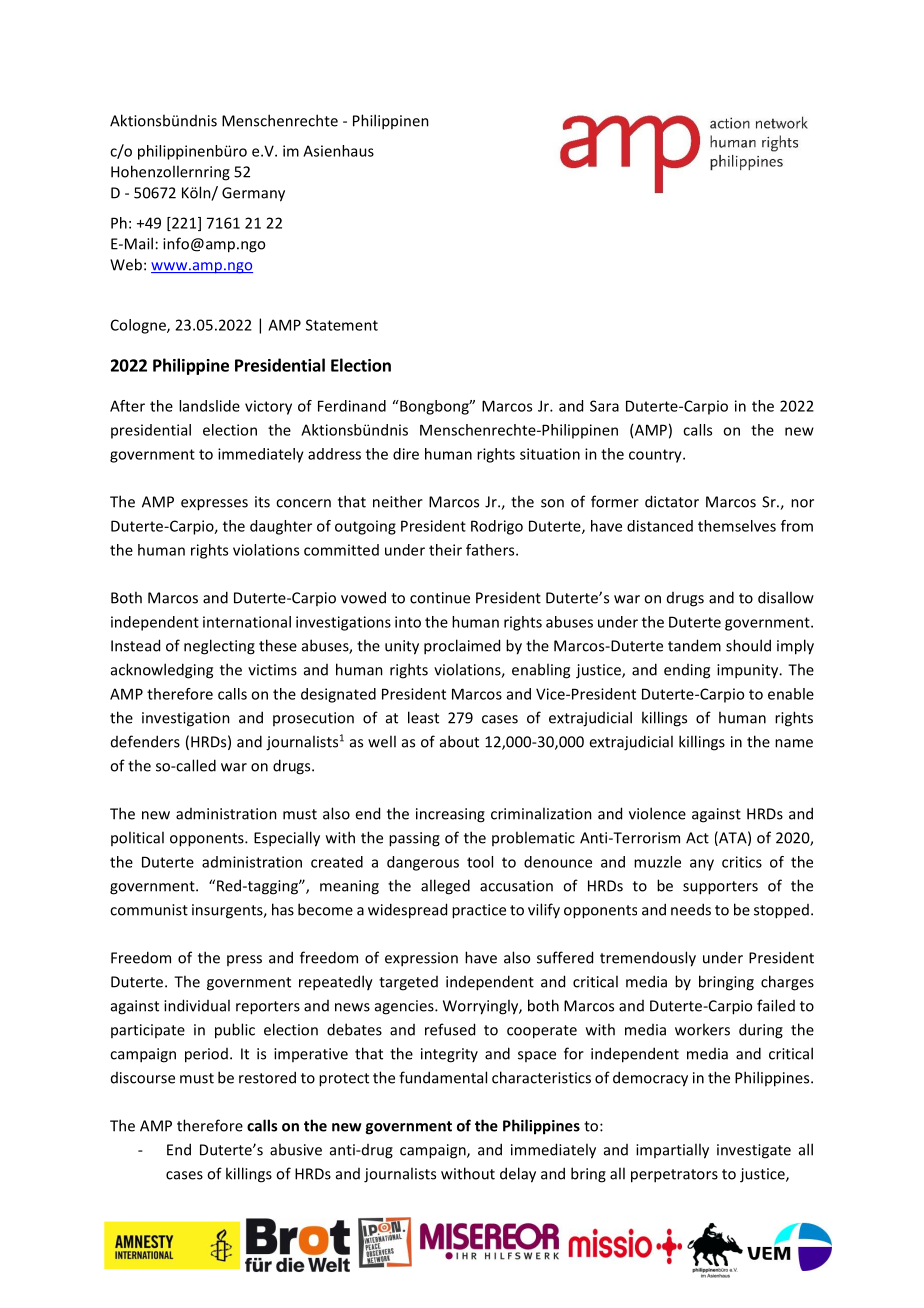 Image resolution: width=924 pixels, height=1308 pixels. What do you see at coordinates (253, 194) in the image?
I see `Germany` at bounding box center [253, 194].
